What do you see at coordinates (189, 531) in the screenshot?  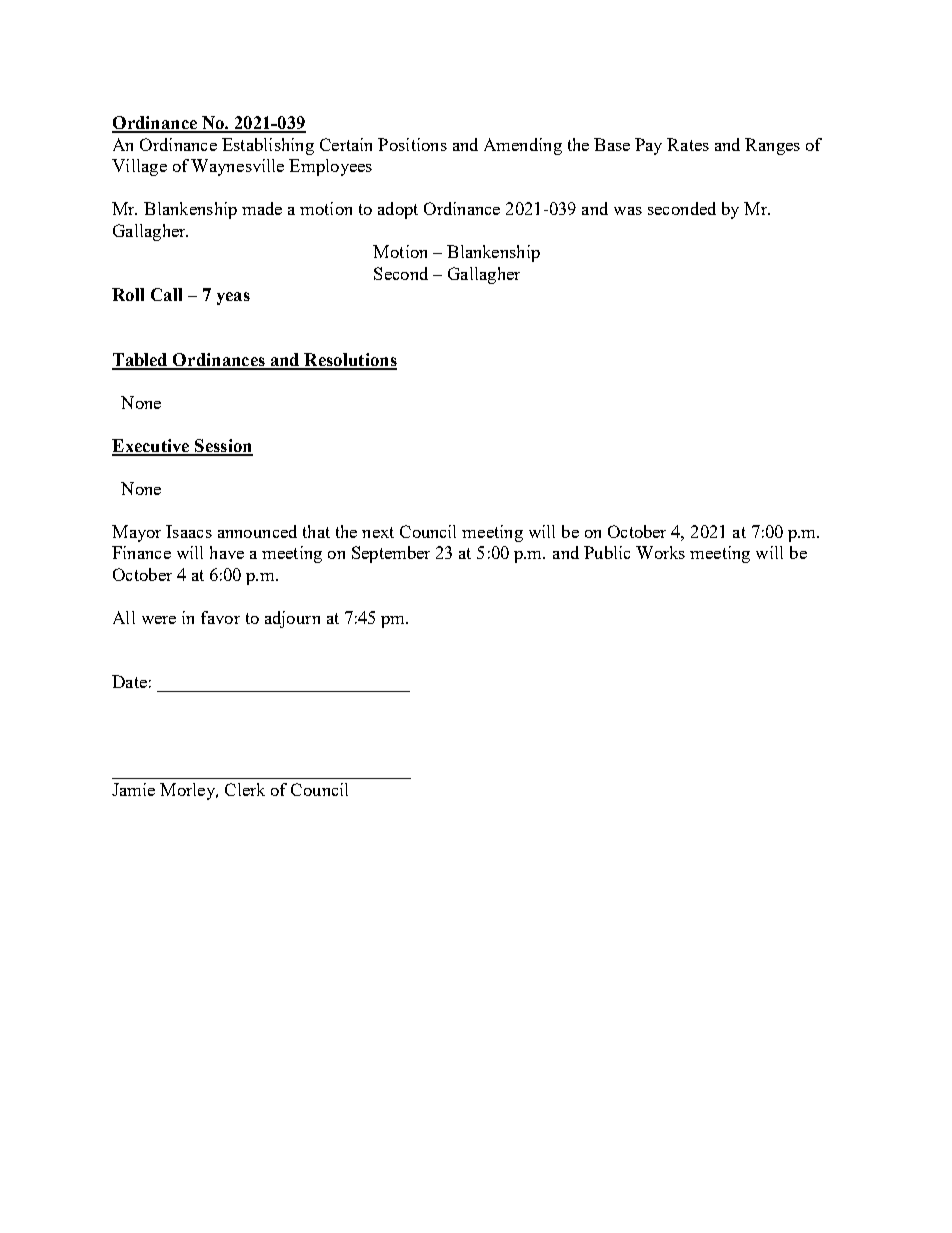 I see `Isaacs` at bounding box center [189, 531].
